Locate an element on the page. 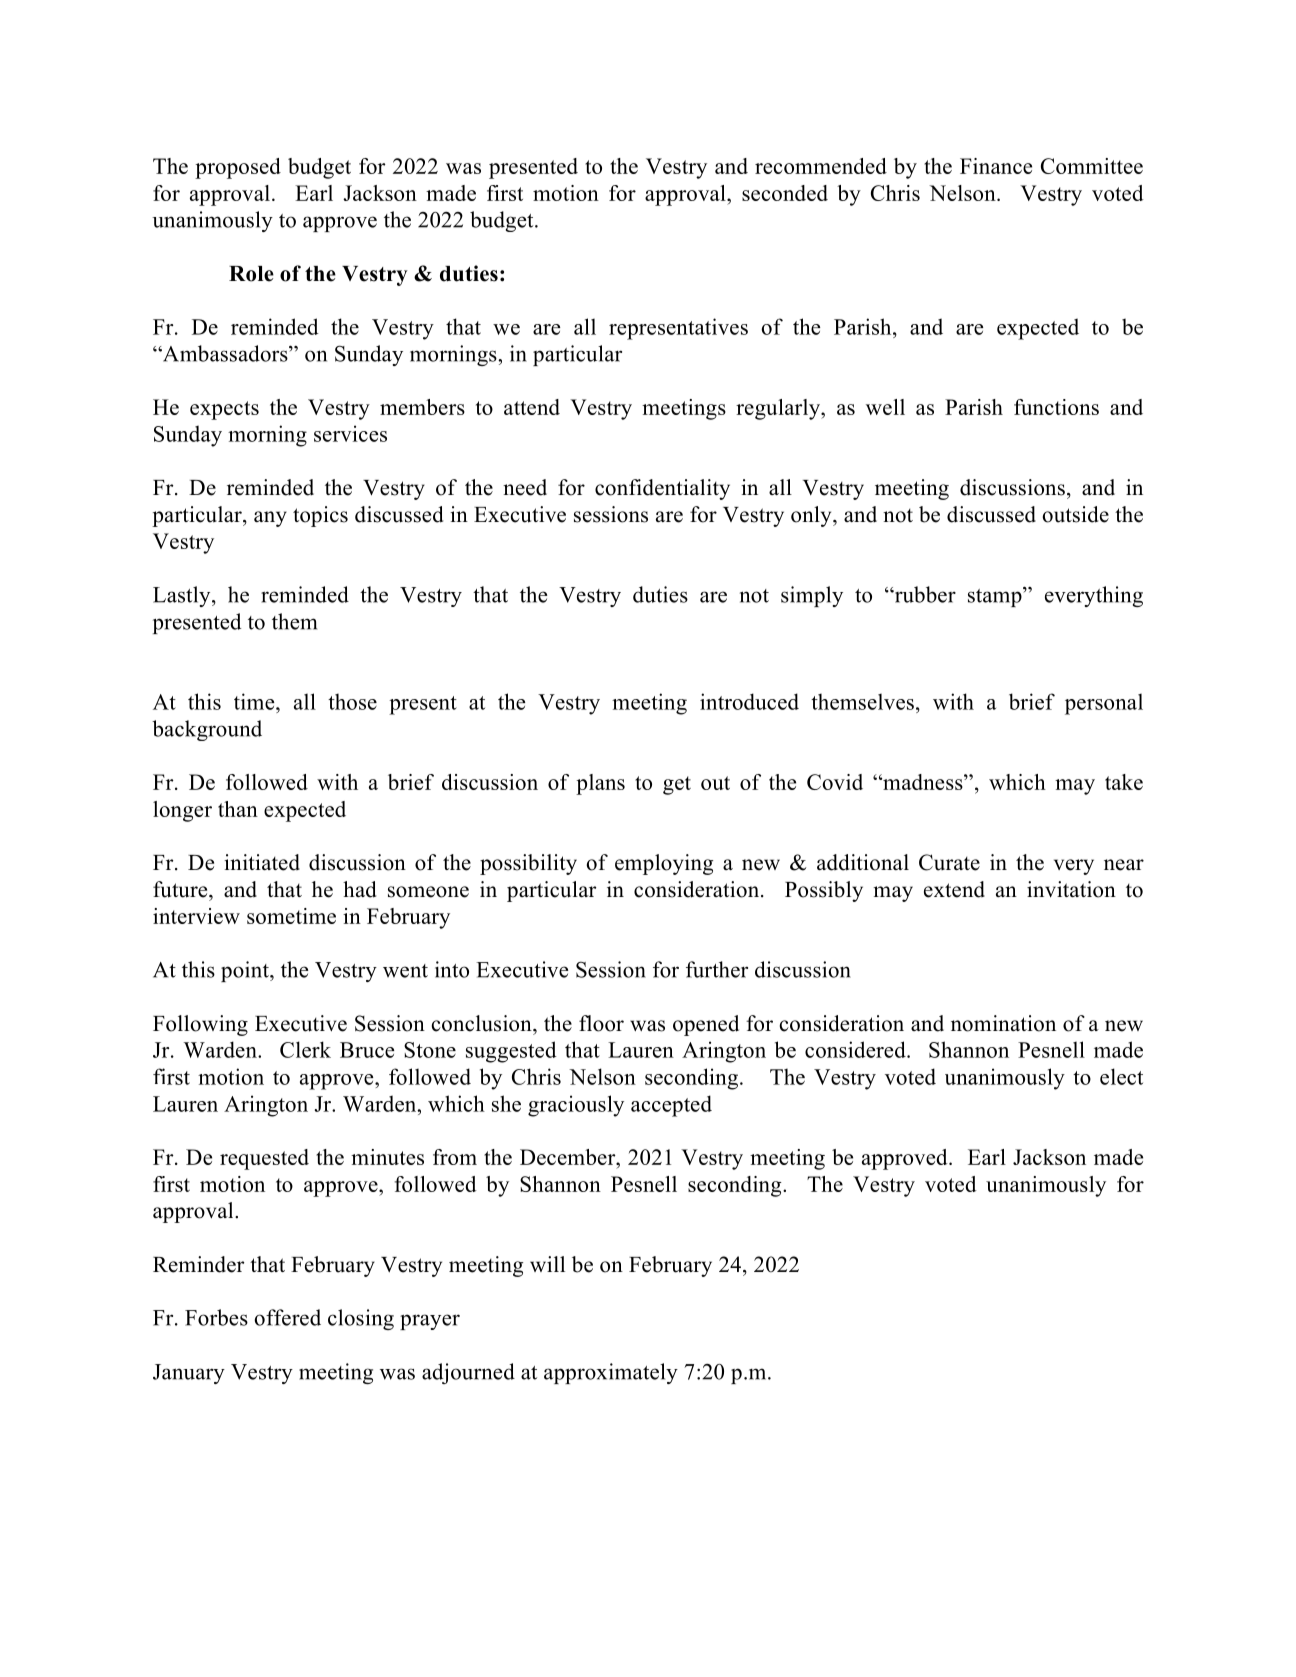  approximately is located at coordinates (611, 1373).
